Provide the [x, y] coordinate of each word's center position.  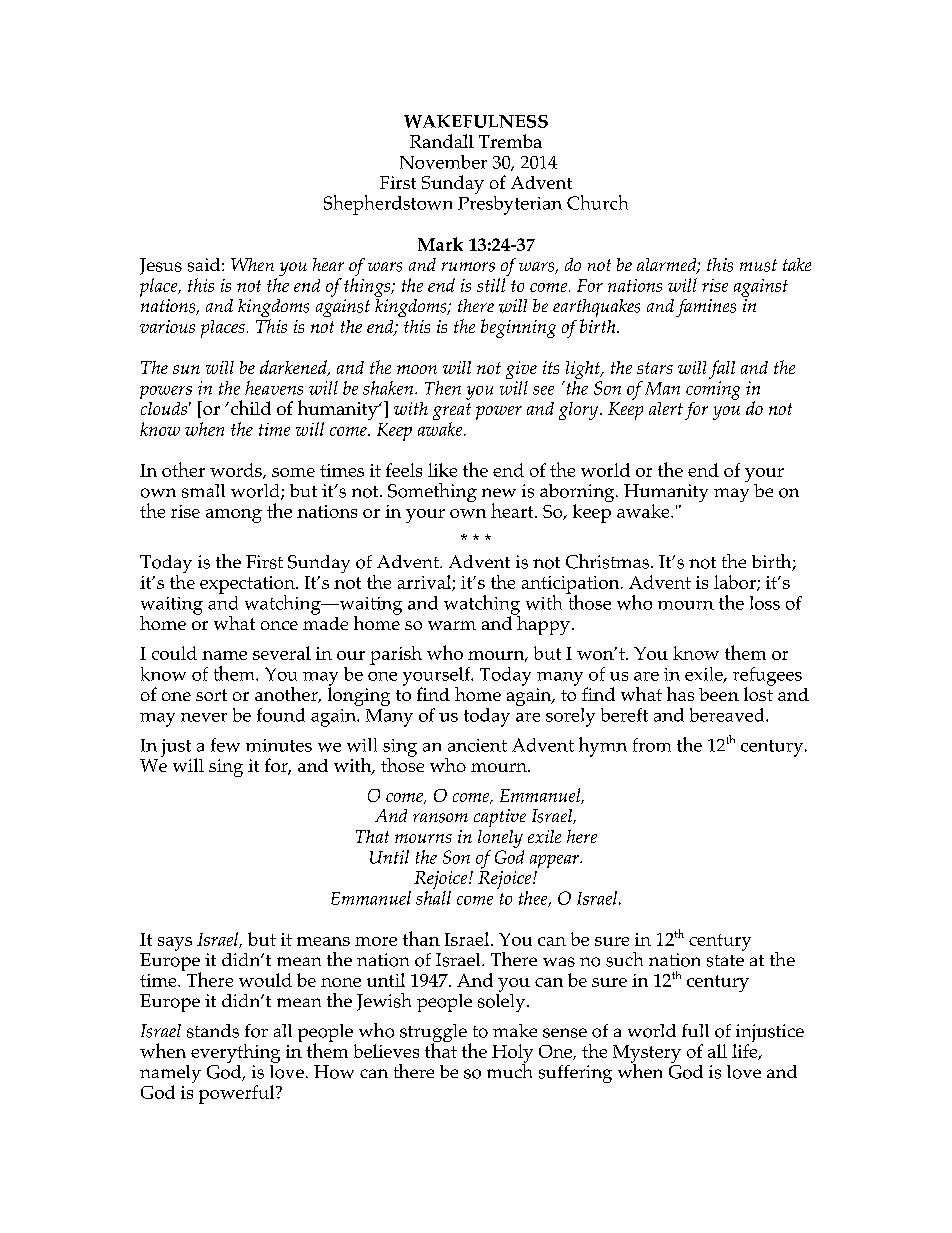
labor [736, 583]
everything [235, 1053]
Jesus [161, 266]
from [652, 745]
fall [722, 371]
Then [443, 388]
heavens [274, 388]
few [225, 745]
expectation [248, 586]
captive [500, 818]
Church [597, 202]
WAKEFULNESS [476, 121]
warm [452, 625]
